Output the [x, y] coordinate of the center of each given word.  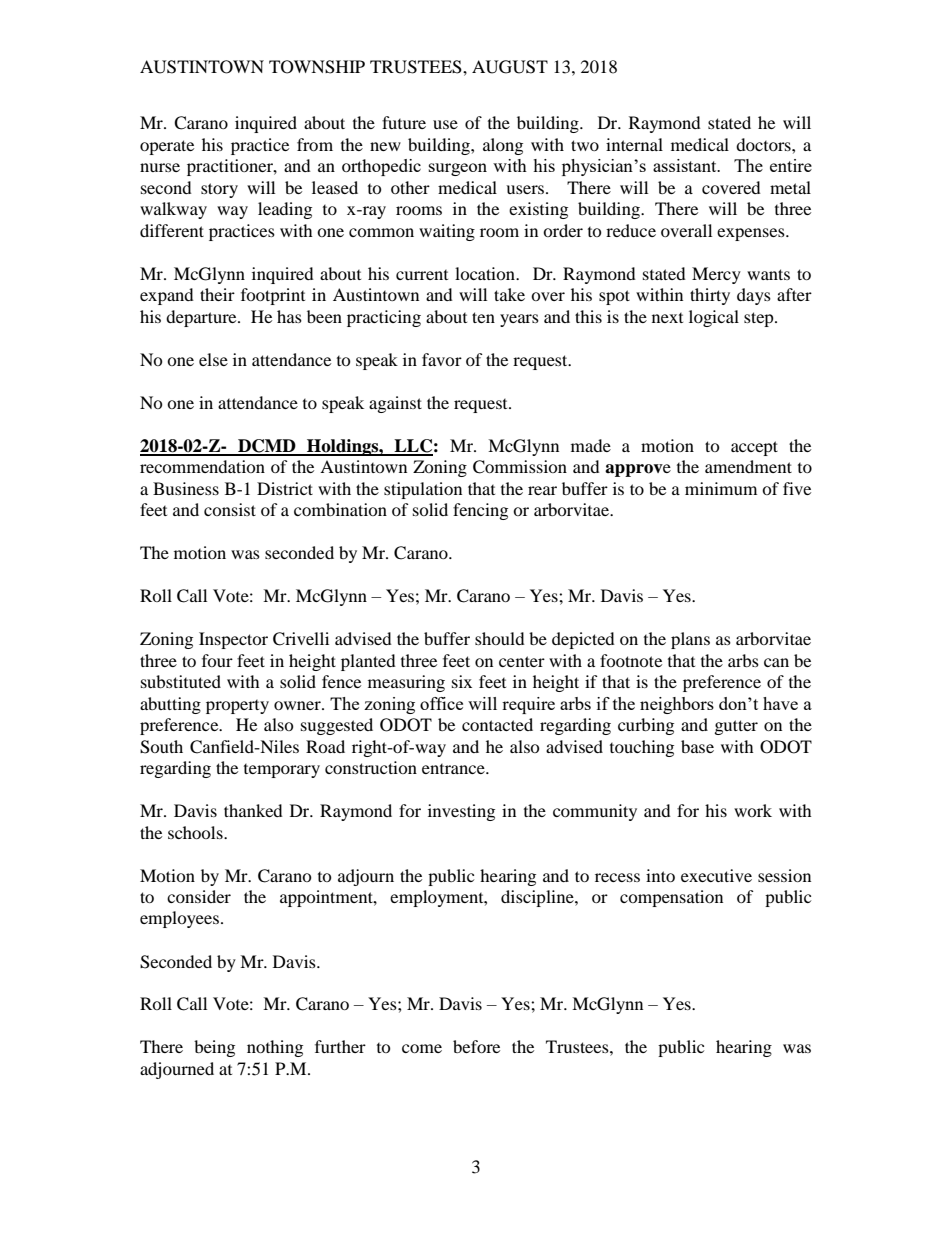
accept [754, 448]
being [214, 1048]
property [237, 707]
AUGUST [510, 67]
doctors [764, 144]
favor [442, 359]
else [213, 359]
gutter [736, 727]
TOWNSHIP [317, 67]
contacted [497, 724]
